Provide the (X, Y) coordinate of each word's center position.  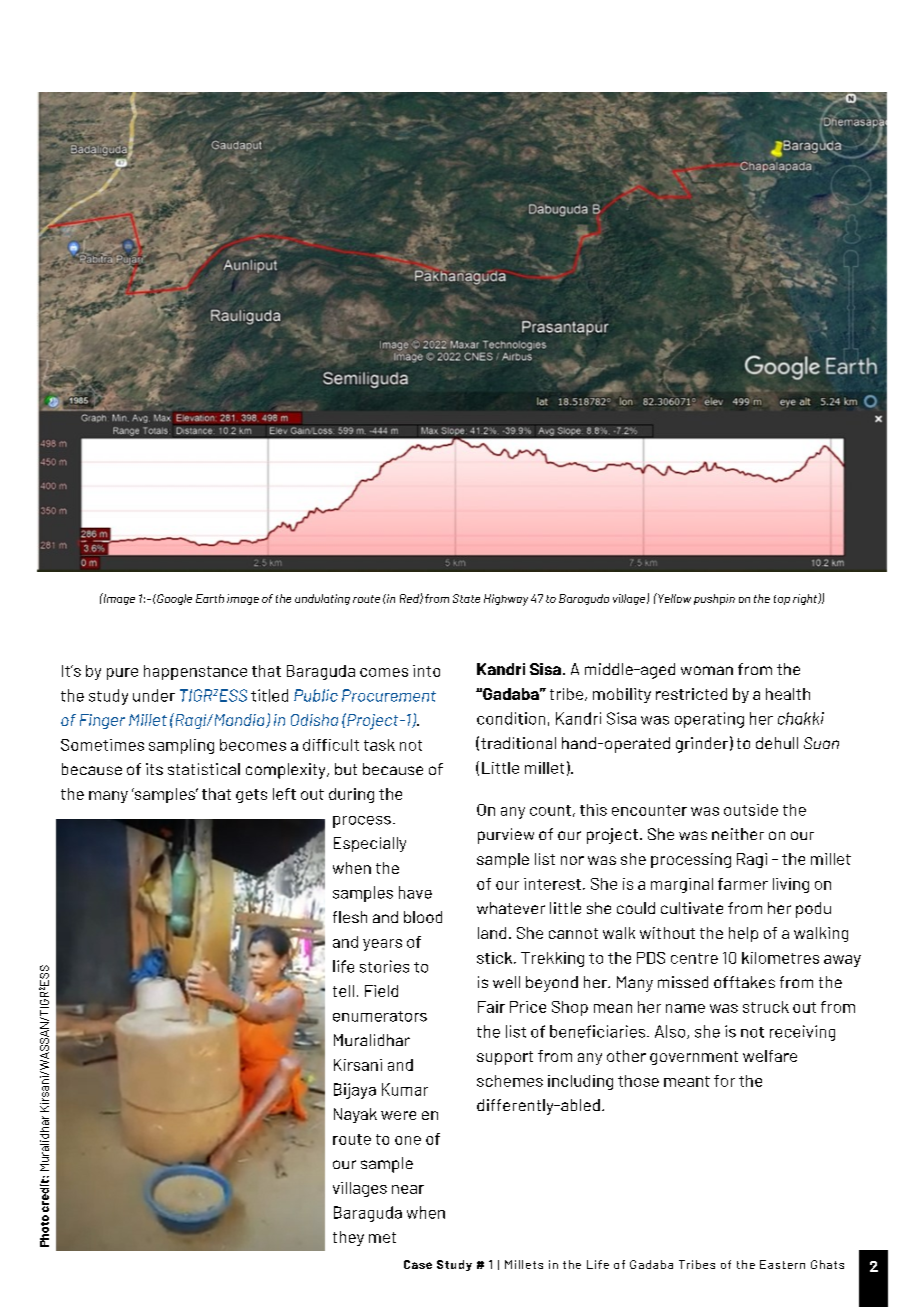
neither (738, 834)
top (782, 600)
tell (343, 991)
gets (251, 796)
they (348, 1238)
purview (506, 836)
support (505, 1058)
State (466, 598)
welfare (770, 1056)
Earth (210, 598)
